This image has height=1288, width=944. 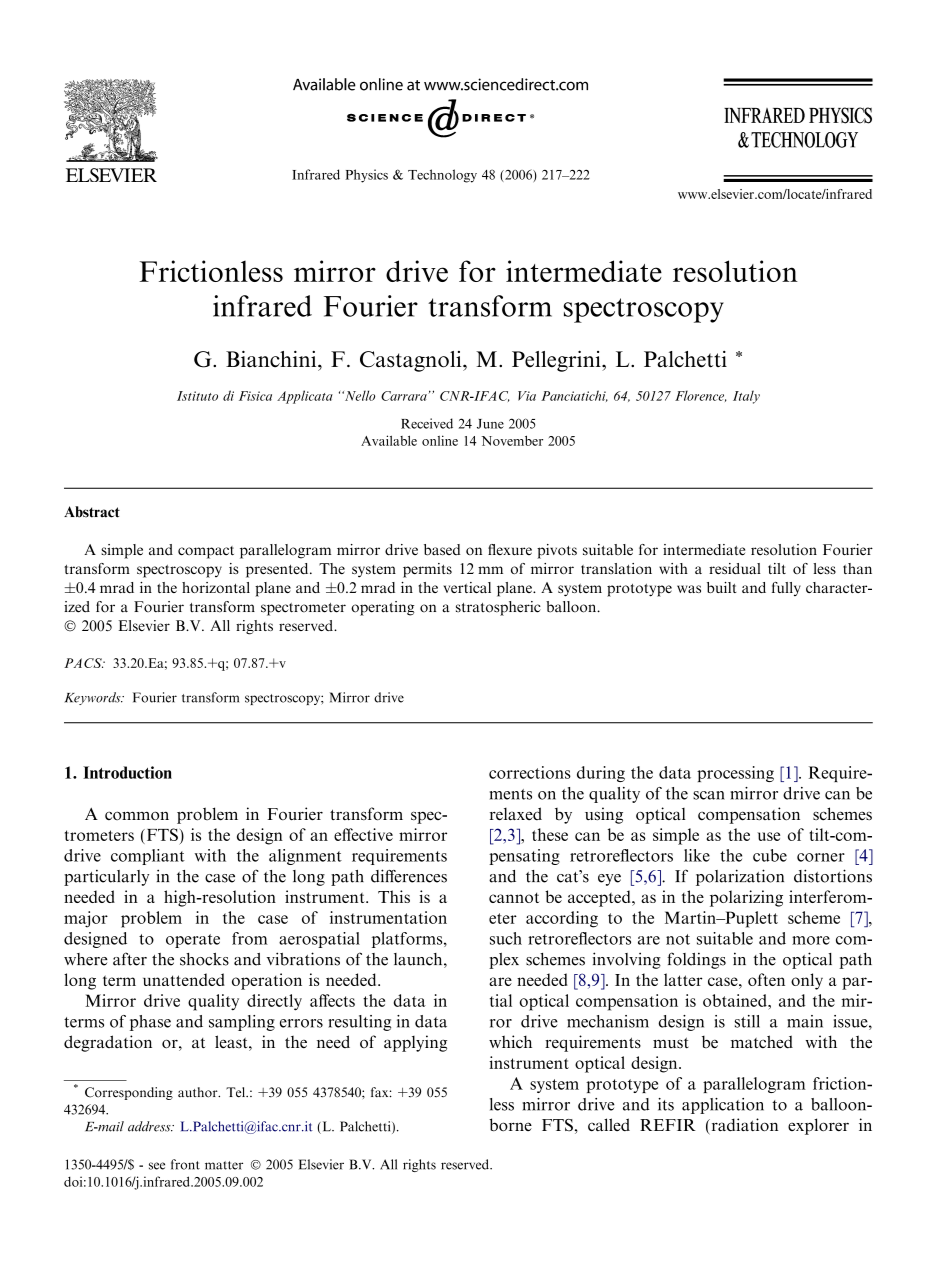 I want to click on address, so click(x=150, y=1126).
